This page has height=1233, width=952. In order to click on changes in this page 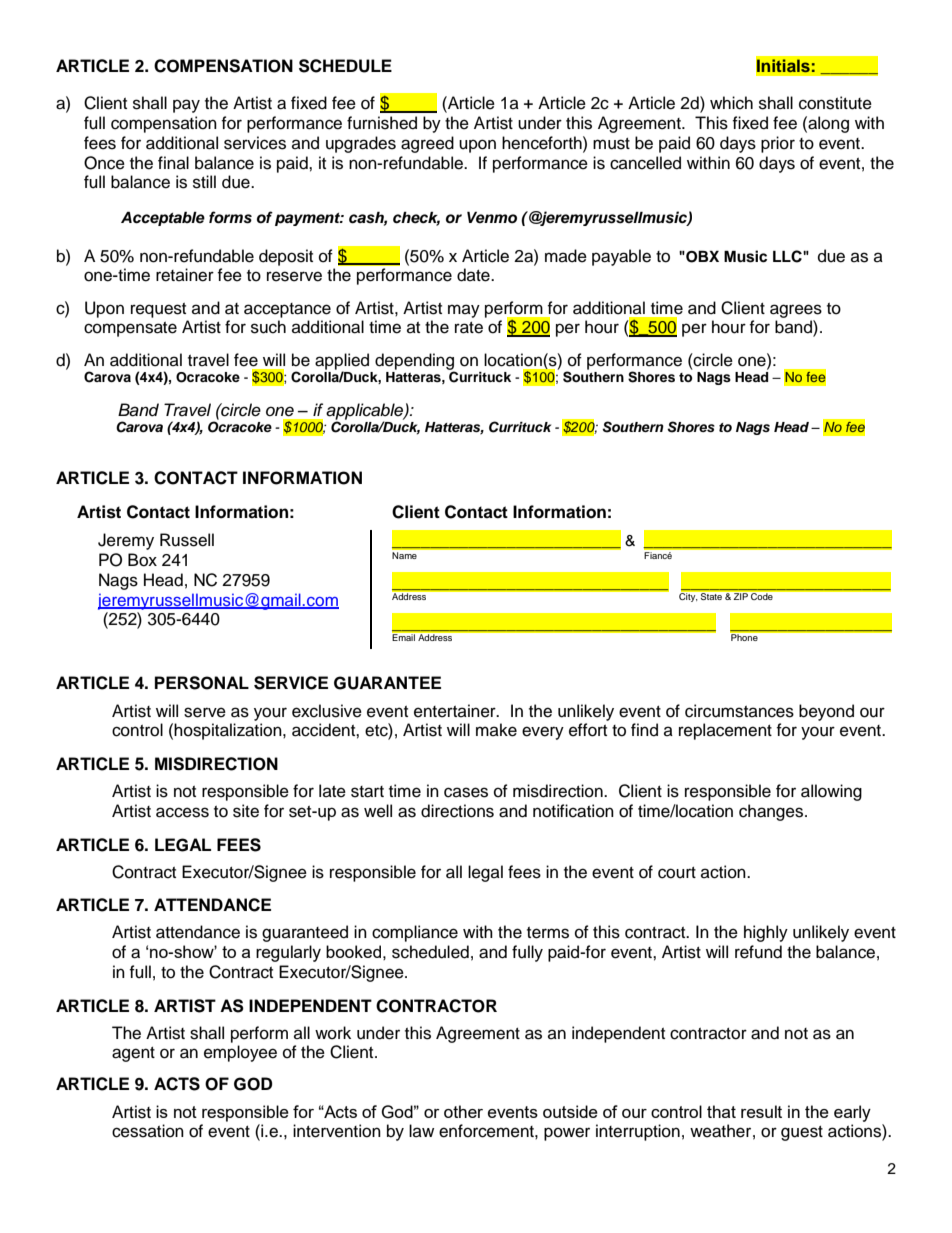, I will do `click(772, 812)`.
